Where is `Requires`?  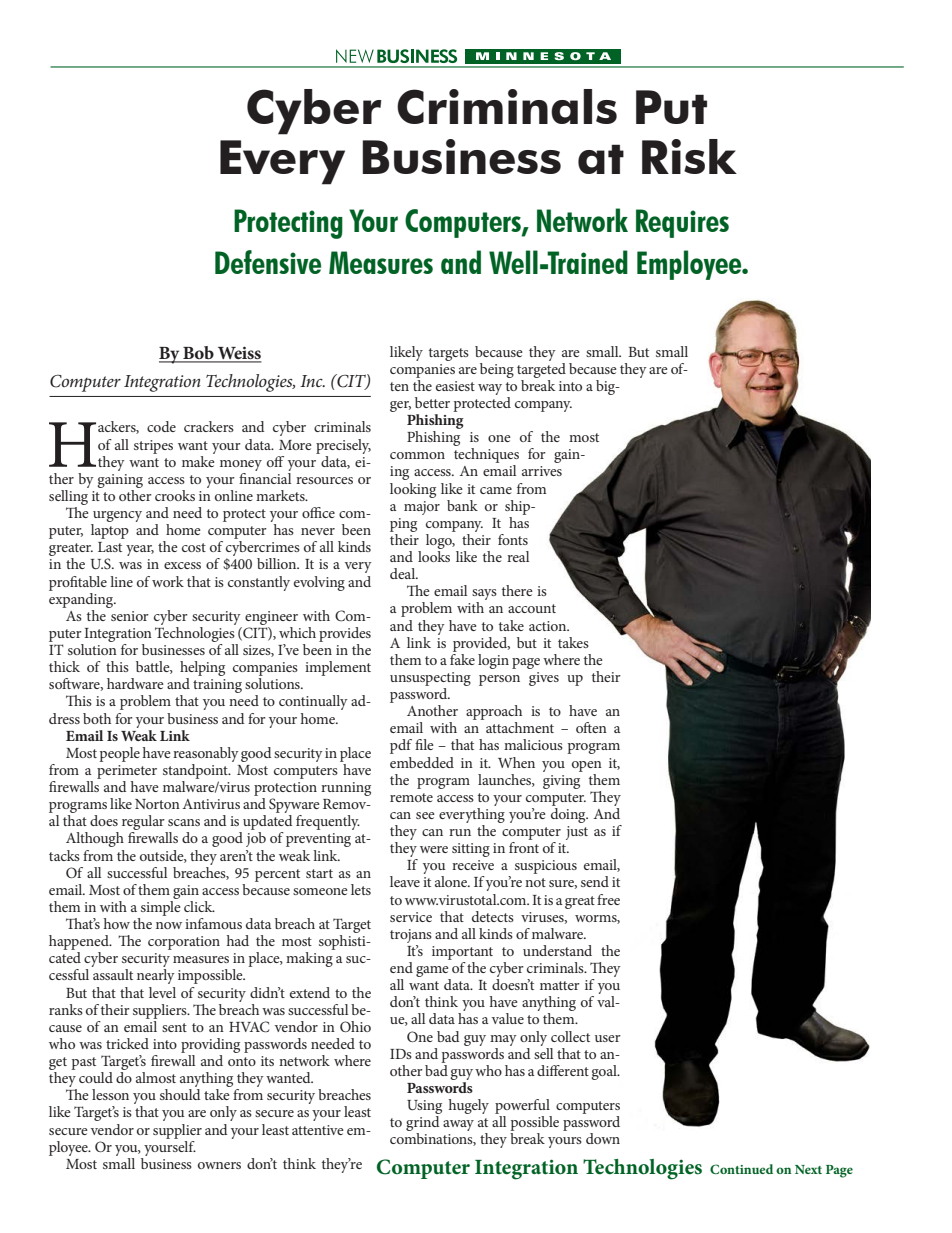
Requires is located at coordinates (682, 223).
